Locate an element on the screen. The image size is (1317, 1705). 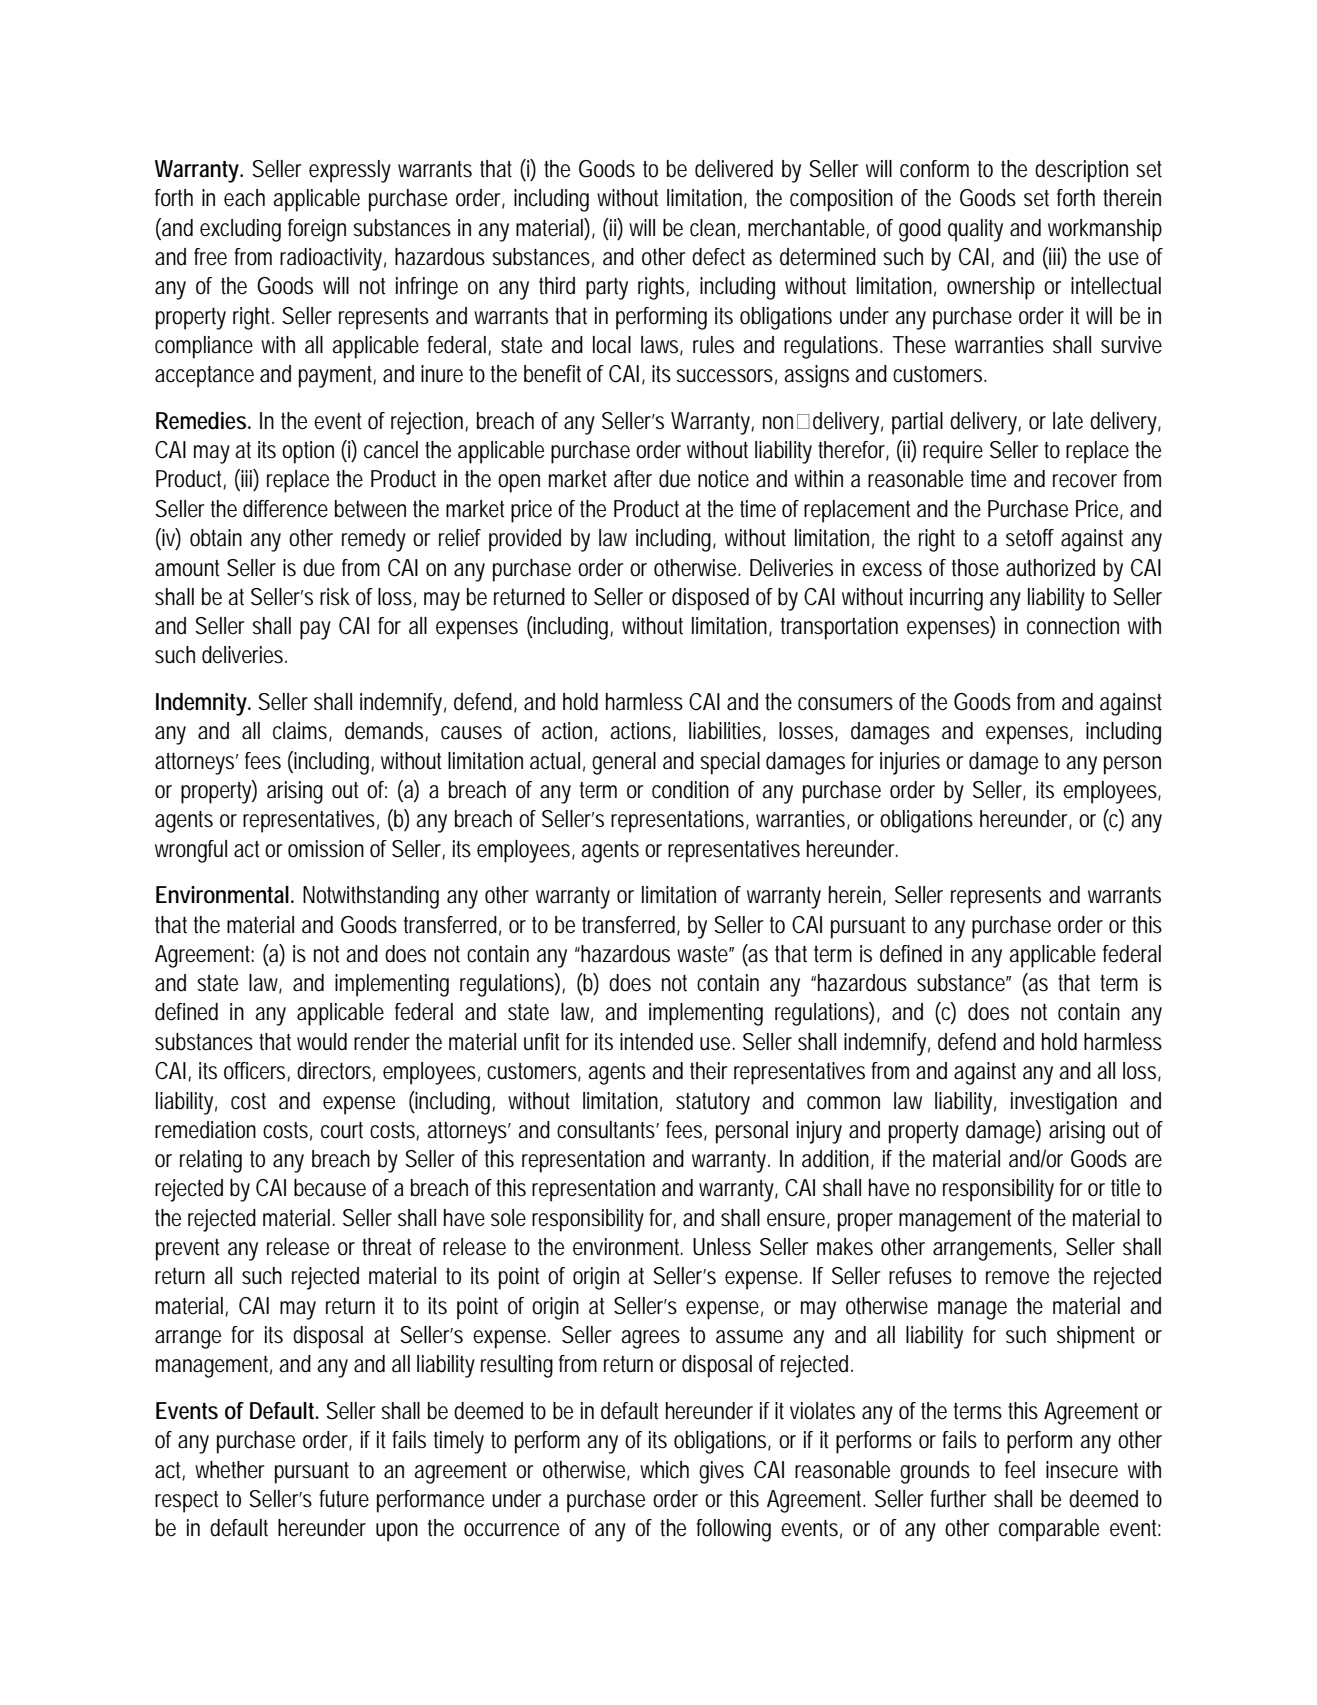
condition is located at coordinates (690, 790).
